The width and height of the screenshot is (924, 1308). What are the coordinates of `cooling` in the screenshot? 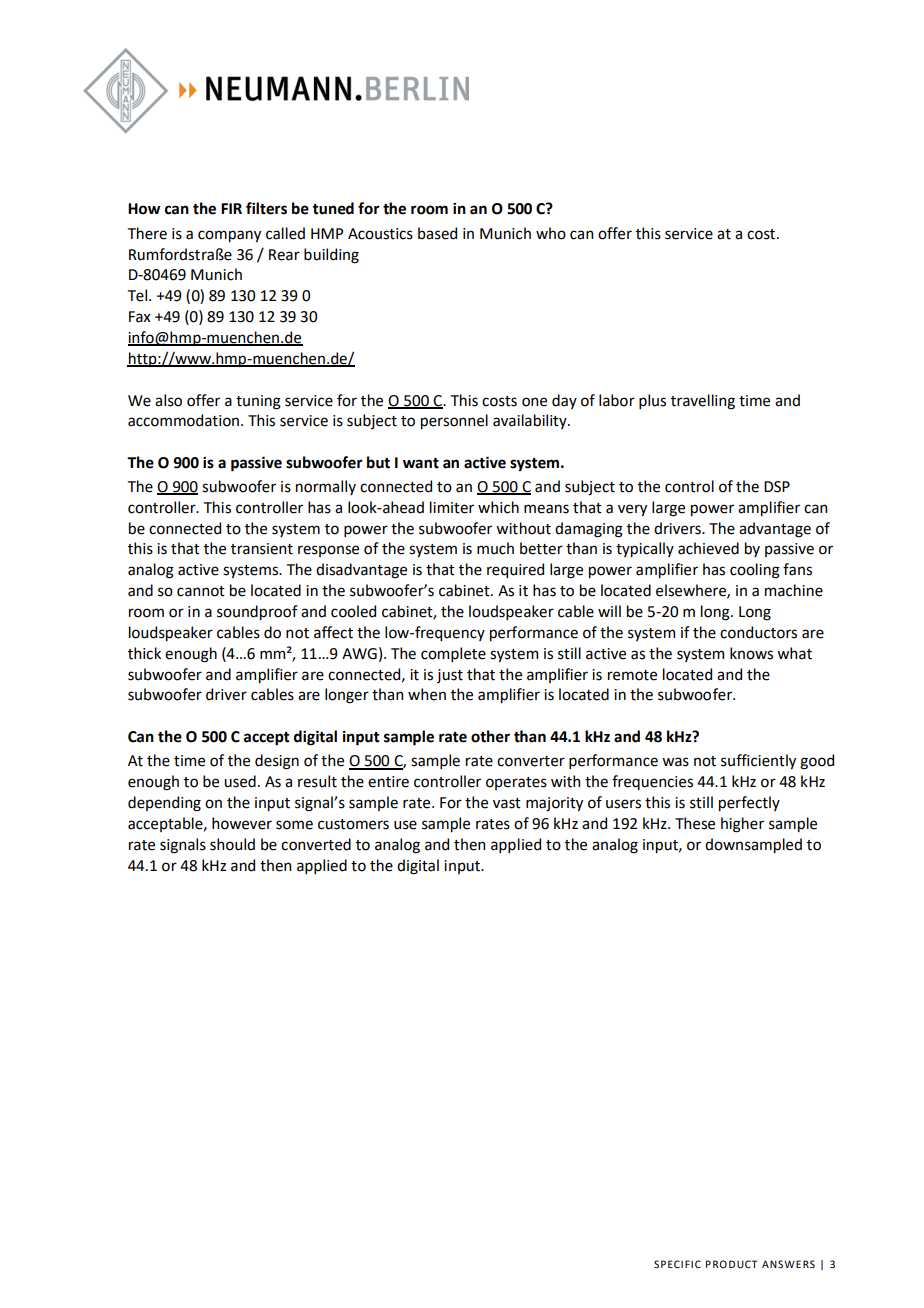 It's located at (755, 571).
